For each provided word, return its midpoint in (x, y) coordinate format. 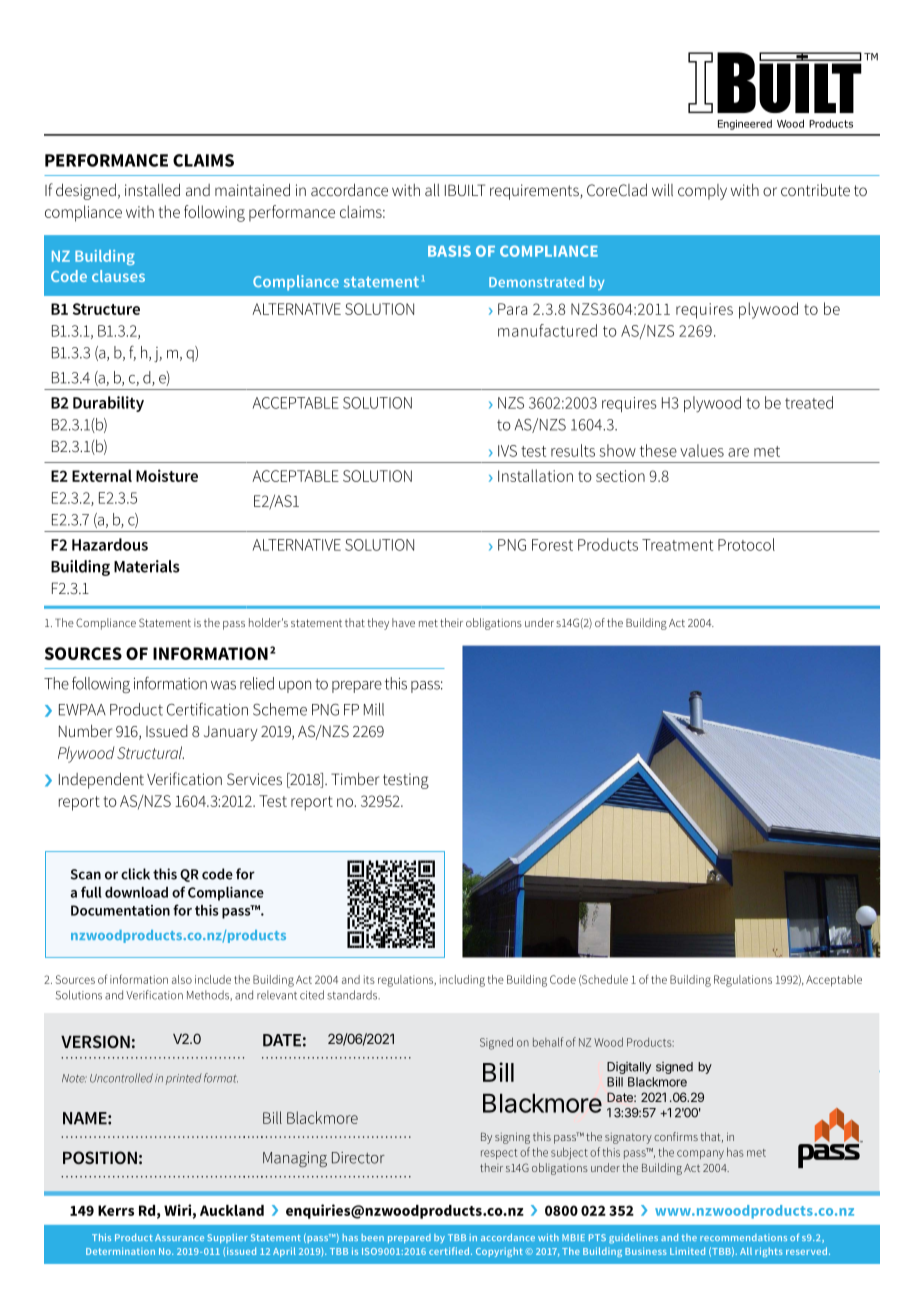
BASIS (449, 251)
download (136, 892)
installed (152, 189)
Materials (147, 566)
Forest (552, 545)
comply (702, 192)
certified (449, 1251)
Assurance (179, 1237)
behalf (548, 1042)
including (462, 981)
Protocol (746, 544)
